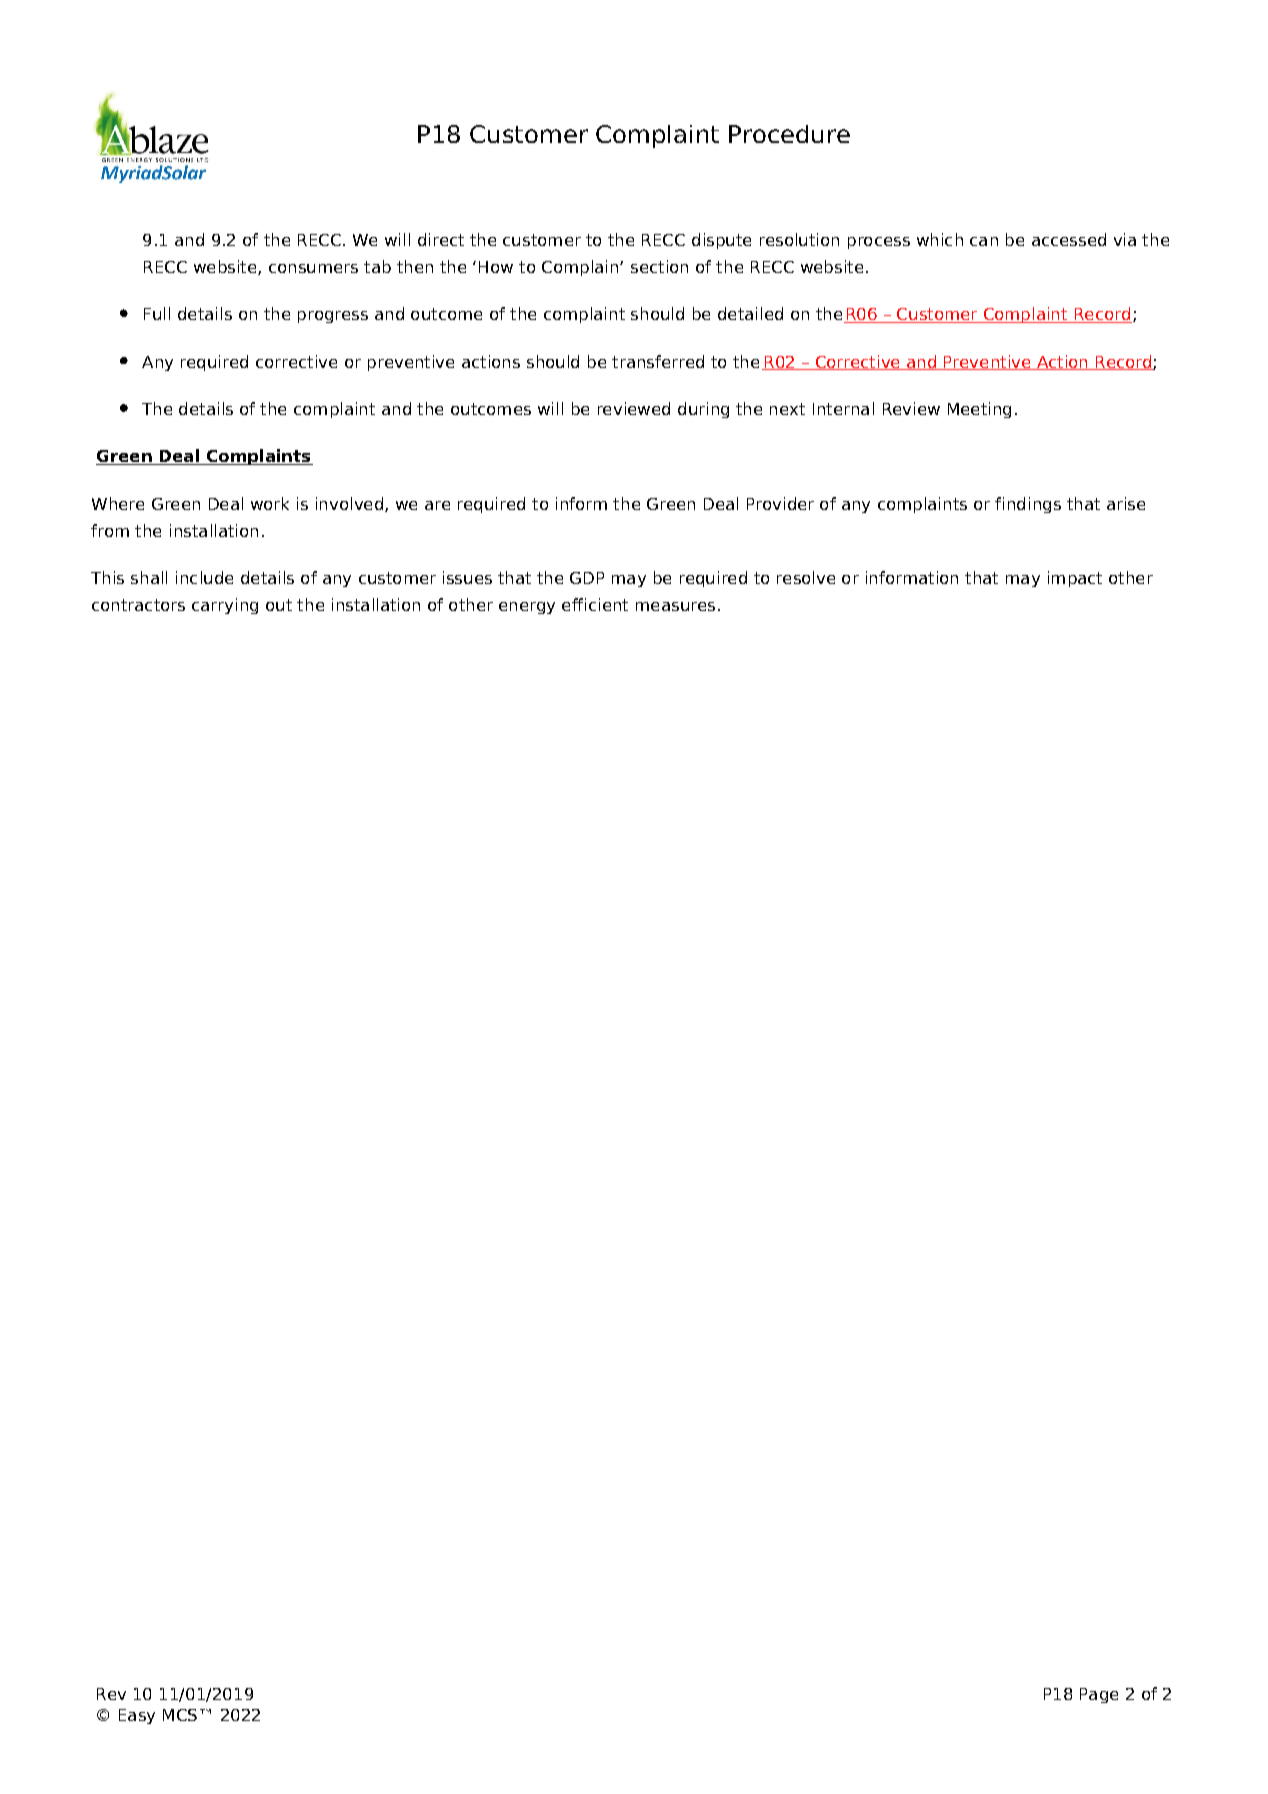 The image size is (1268, 1794). What do you see at coordinates (659, 266) in the screenshot?
I see `section` at bounding box center [659, 266].
